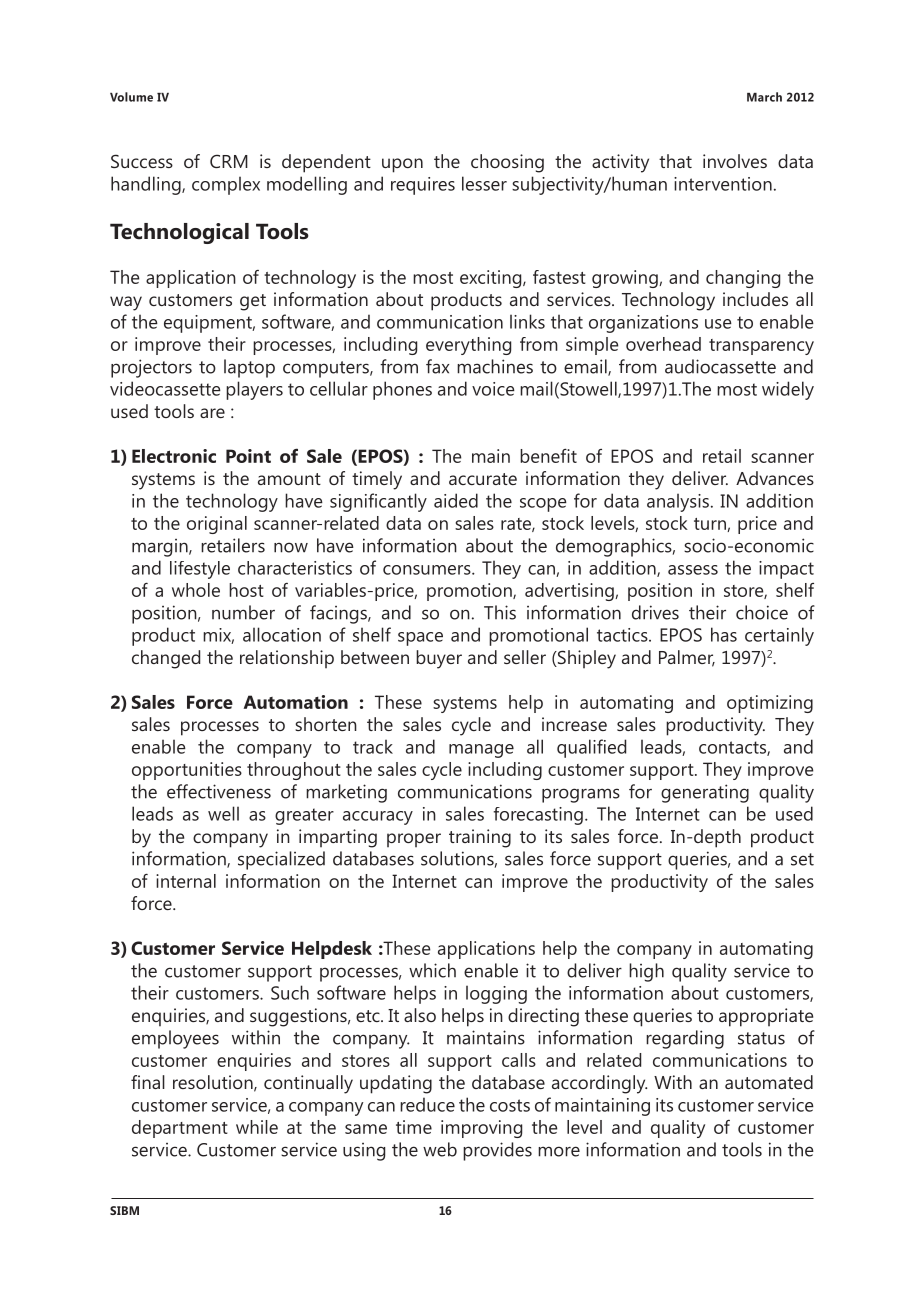 The image size is (924, 1308). Describe the element at coordinates (484, 183) in the page. I see `lesser` at that location.
